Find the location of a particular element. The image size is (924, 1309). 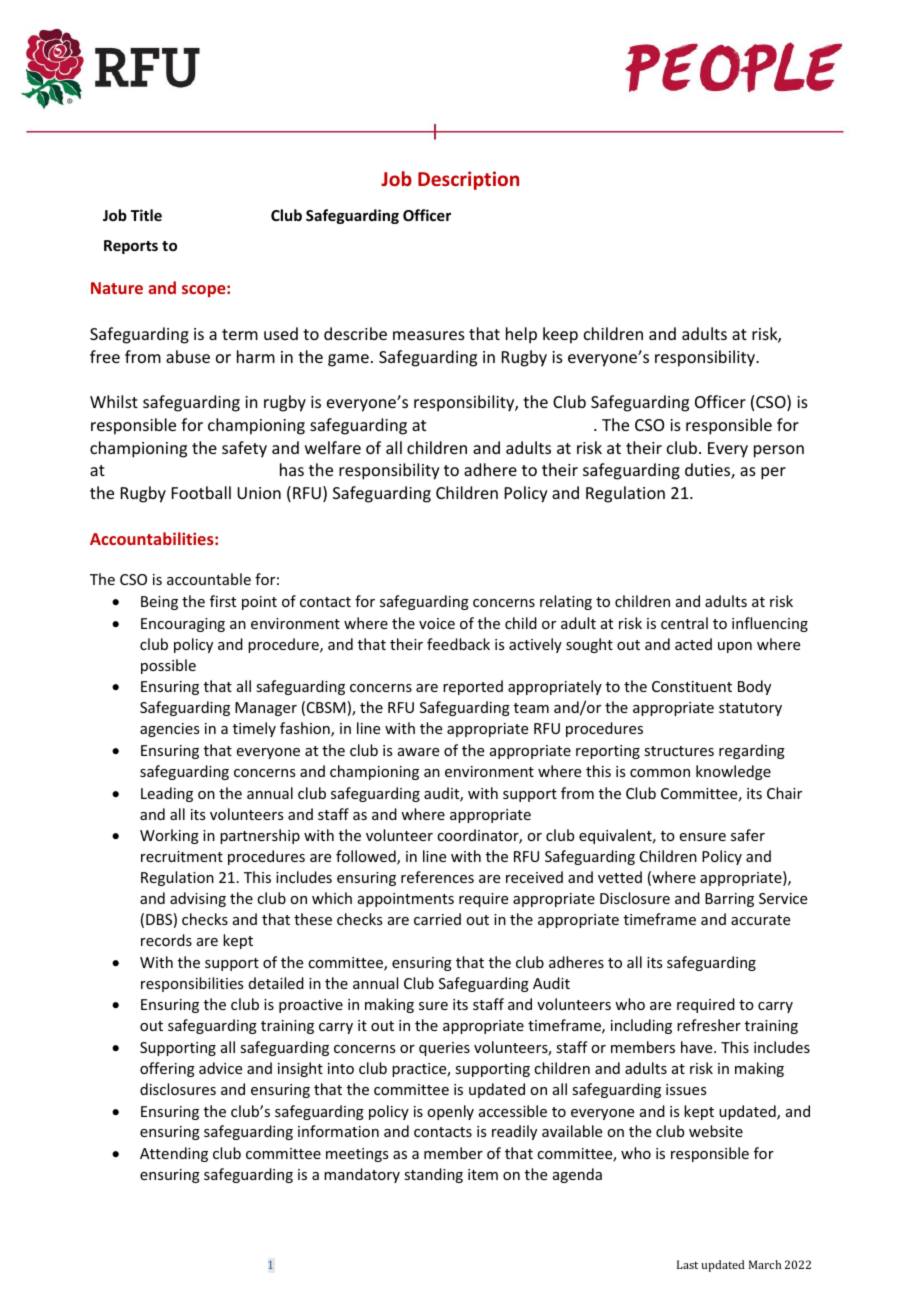

safer is located at coordinates (748, 835).
